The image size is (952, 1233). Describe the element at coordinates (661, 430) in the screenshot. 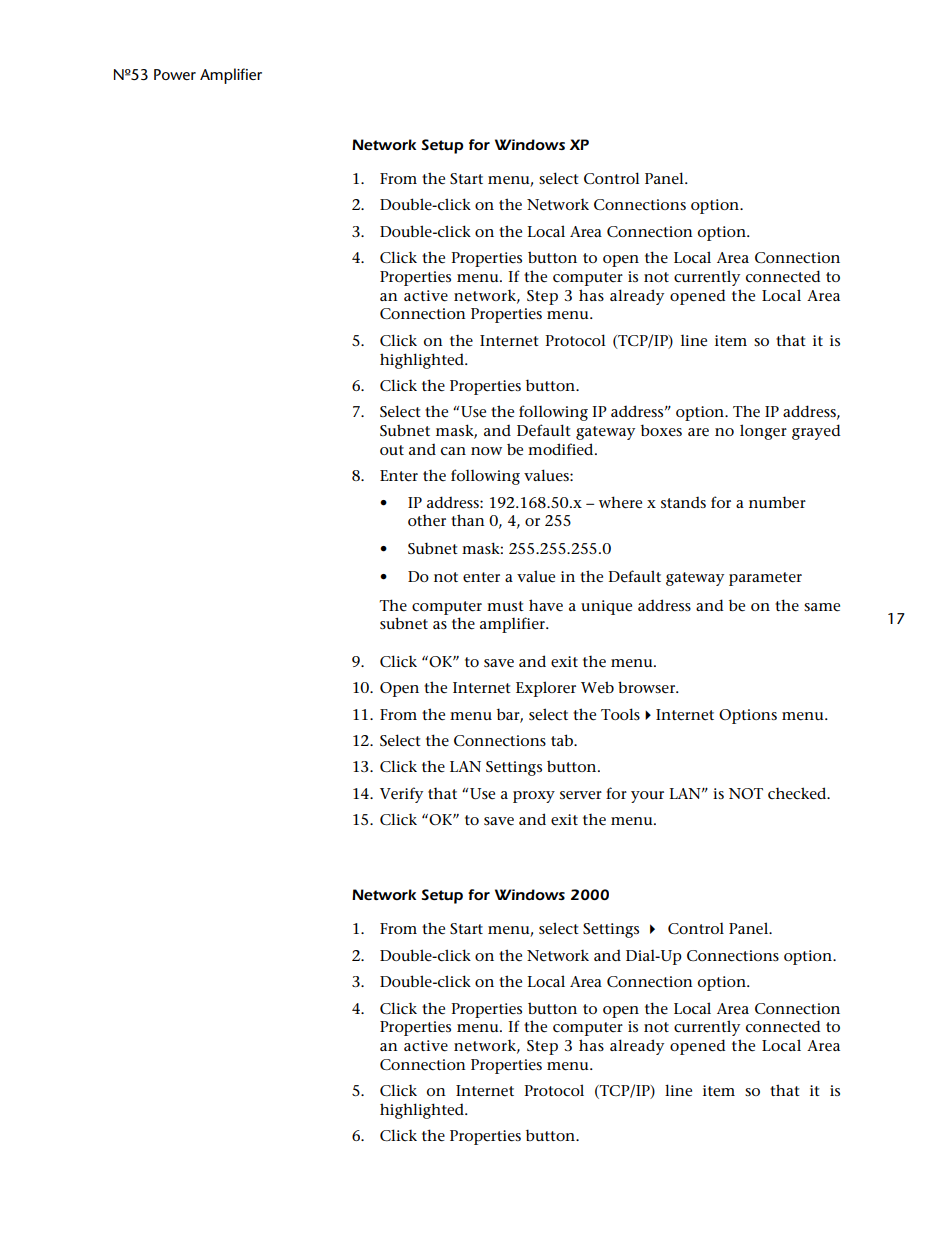

I see `boxes` at that location.
